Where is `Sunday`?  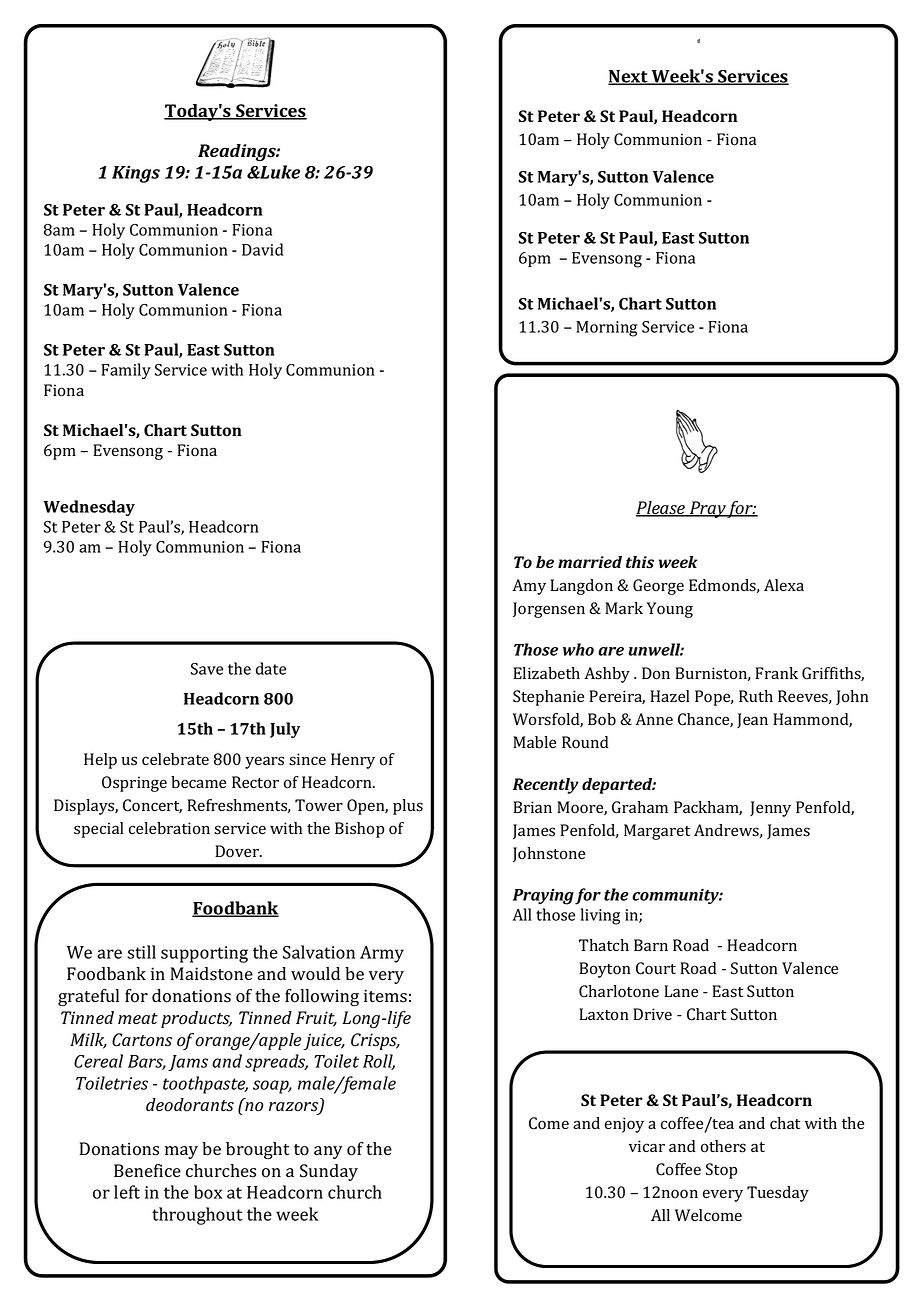 Sunday is located at coordinates (329, 1172).
